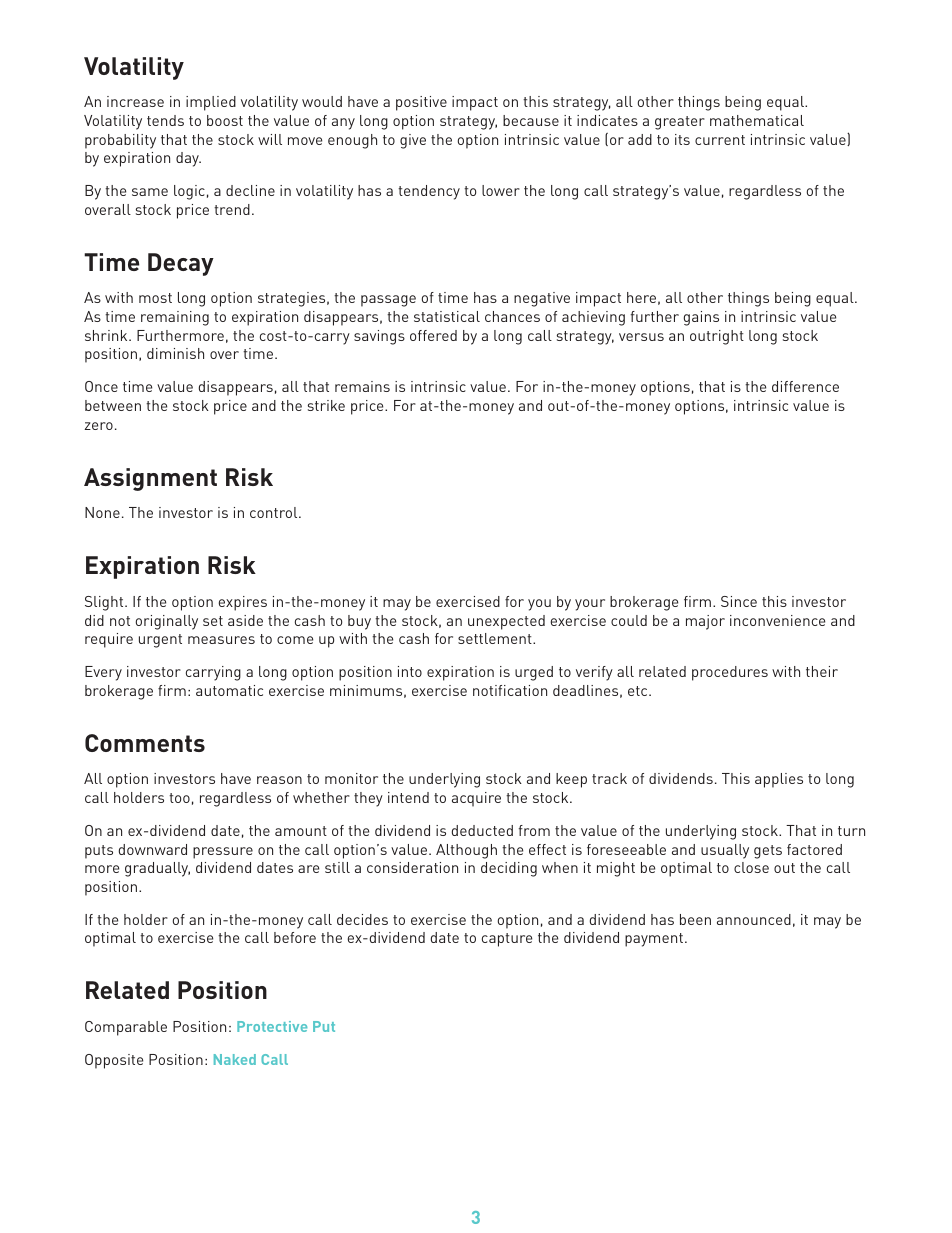 Image resolution: width=952 pixels, height=1233 pixels. Describe the element at coordinates (167, 622) in the image. I see `originally` at that location.
